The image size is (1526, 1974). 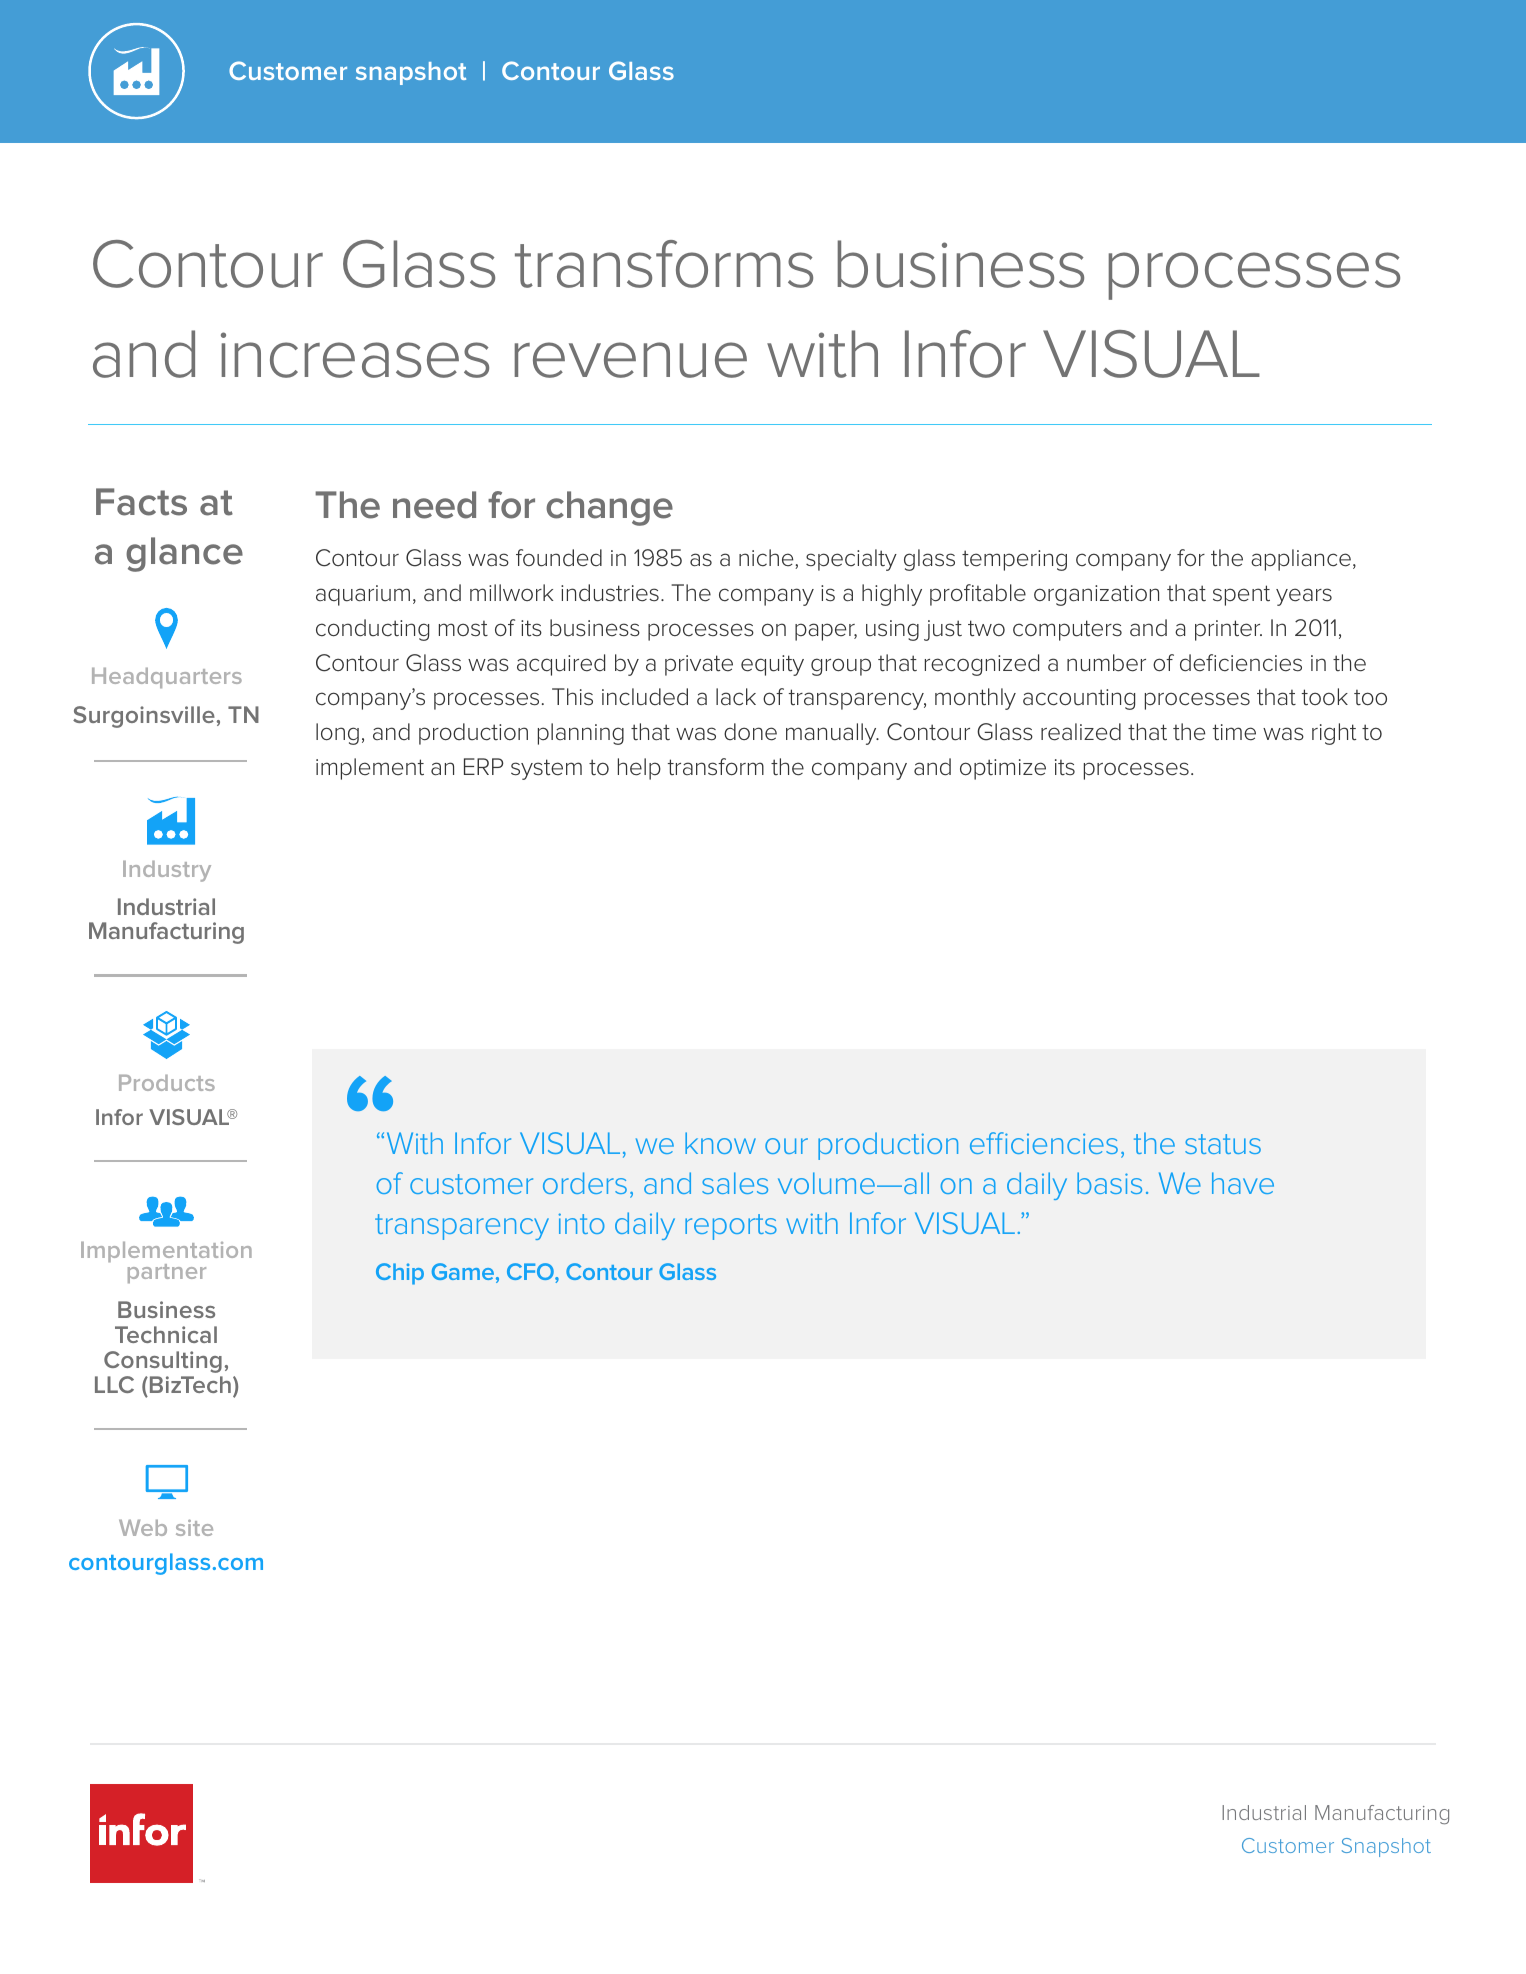 I want to click on increases, so click(x=355, y=355).
